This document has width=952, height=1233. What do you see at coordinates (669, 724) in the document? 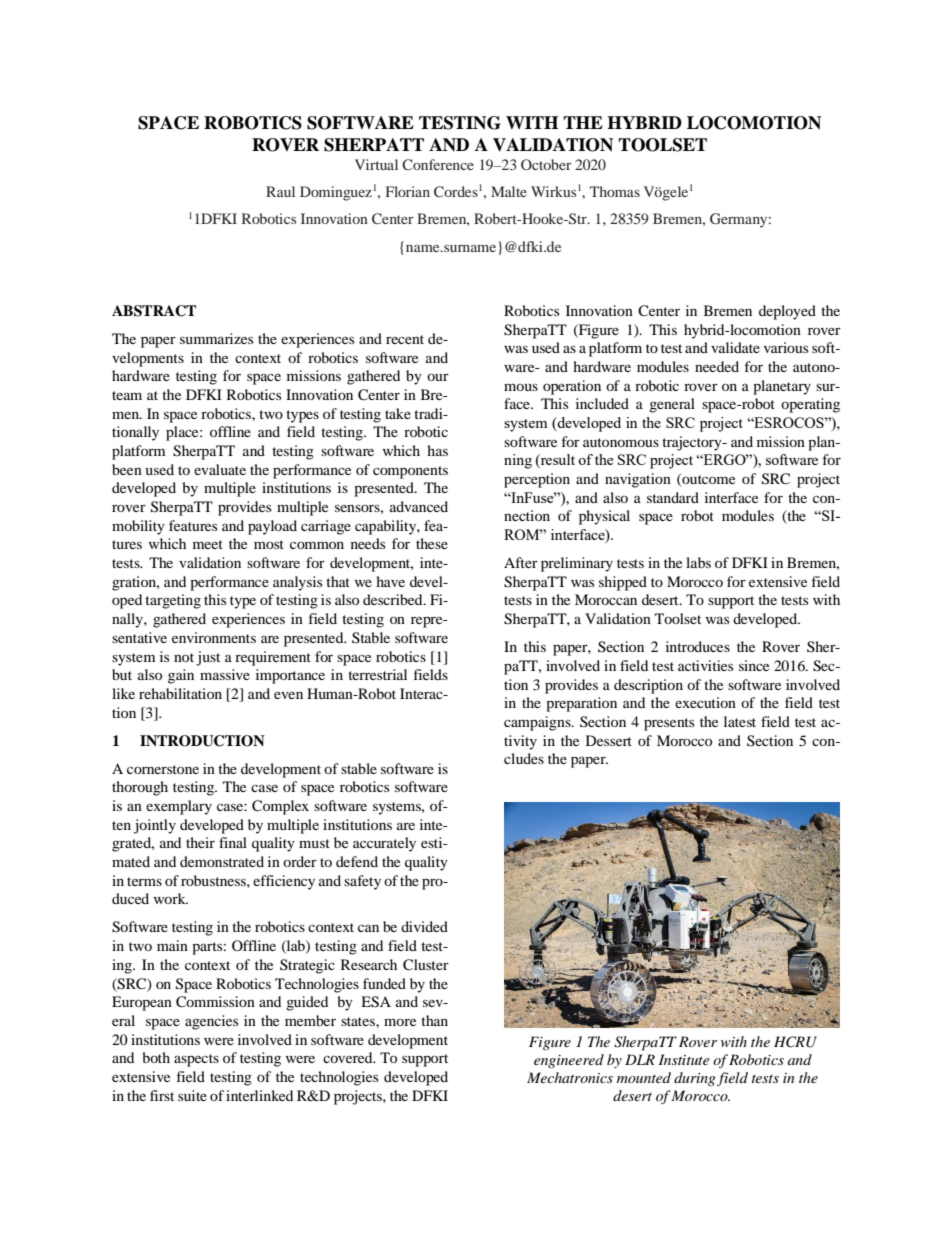
I see `presents` at bounding box center [669, 724].
